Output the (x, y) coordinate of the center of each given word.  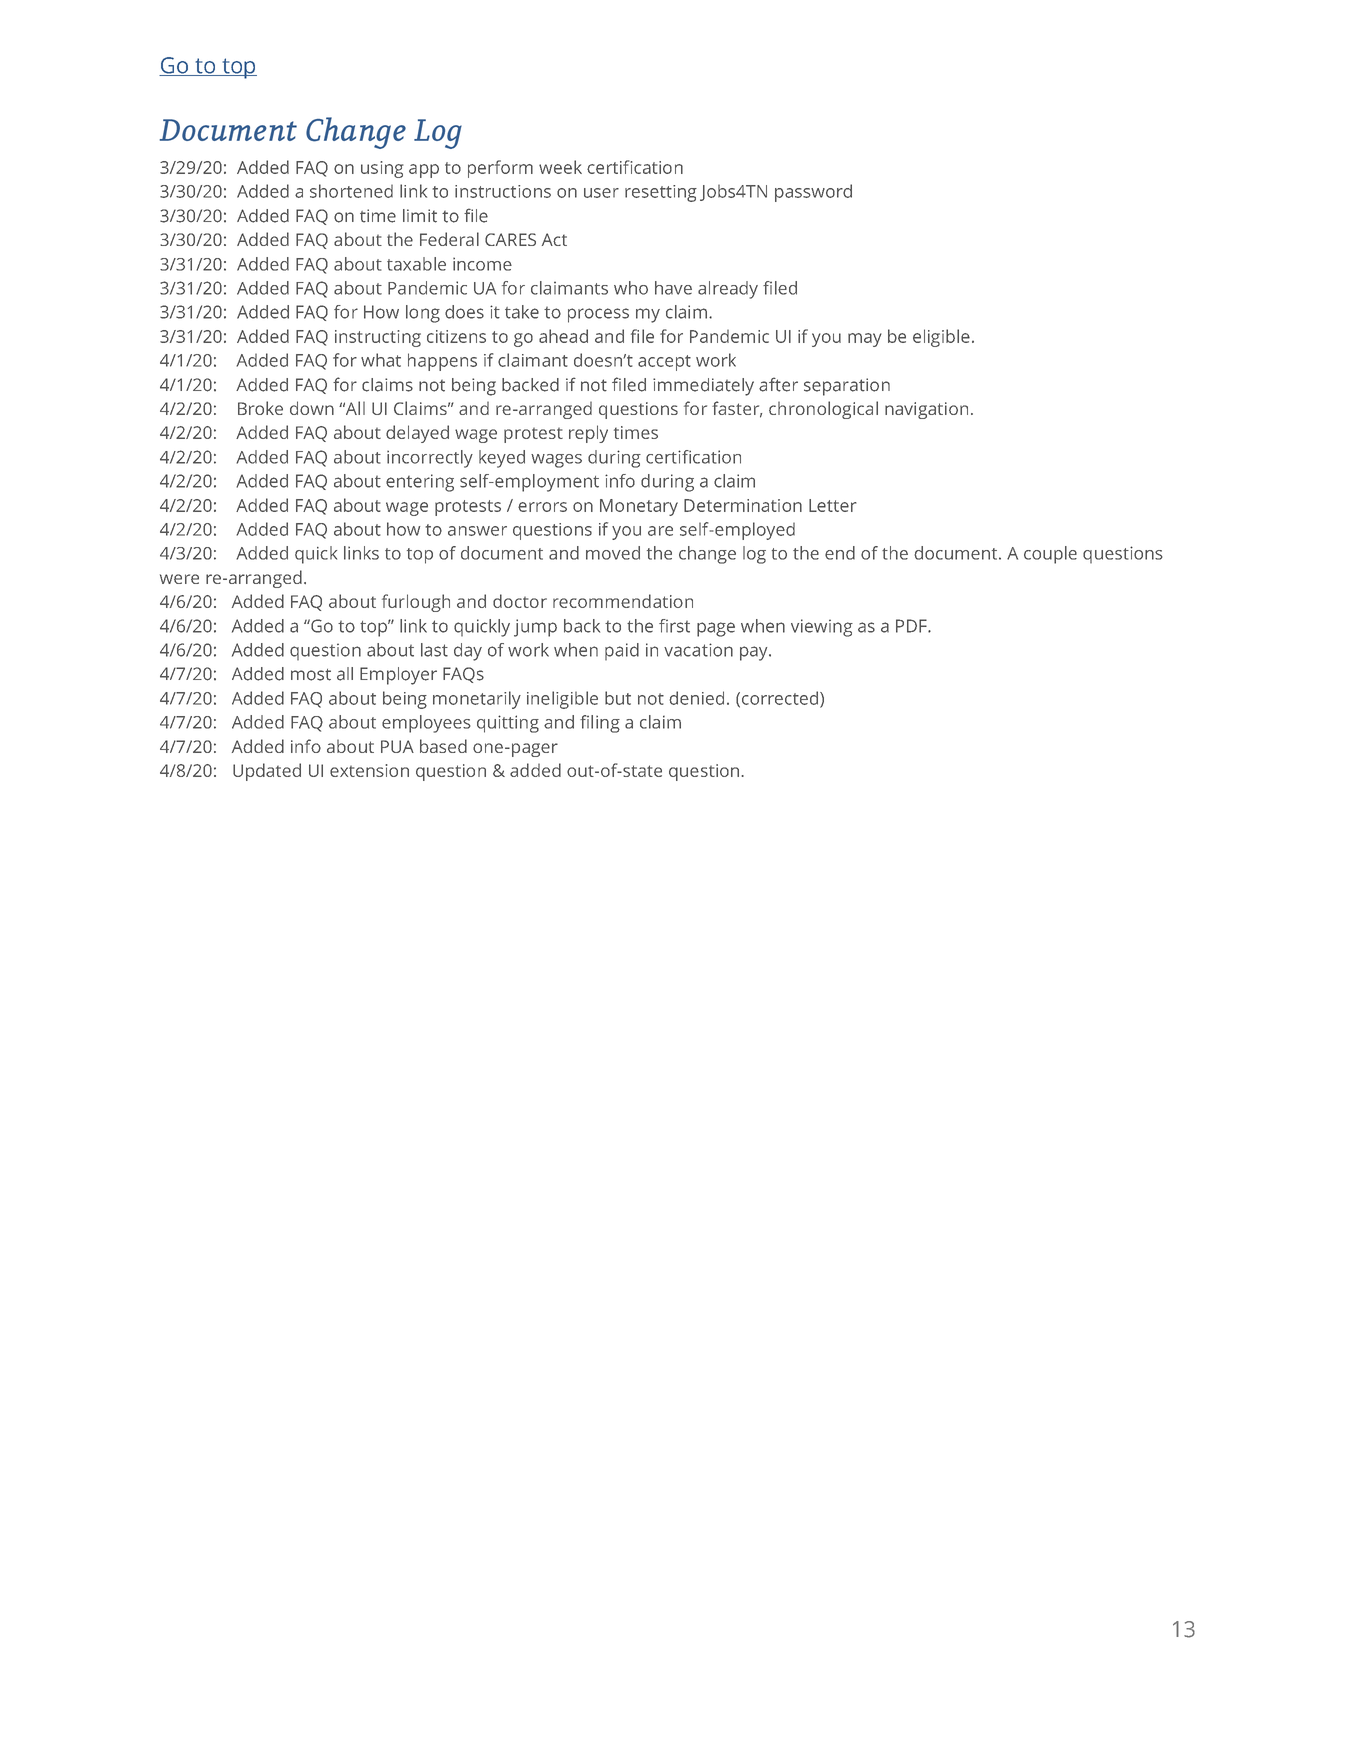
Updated (267, 772)
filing (600, 724)
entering (420, 483)
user (601, 193)
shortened (351, 191)
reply (588, 434)
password (813, 193)
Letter (833, 505)
